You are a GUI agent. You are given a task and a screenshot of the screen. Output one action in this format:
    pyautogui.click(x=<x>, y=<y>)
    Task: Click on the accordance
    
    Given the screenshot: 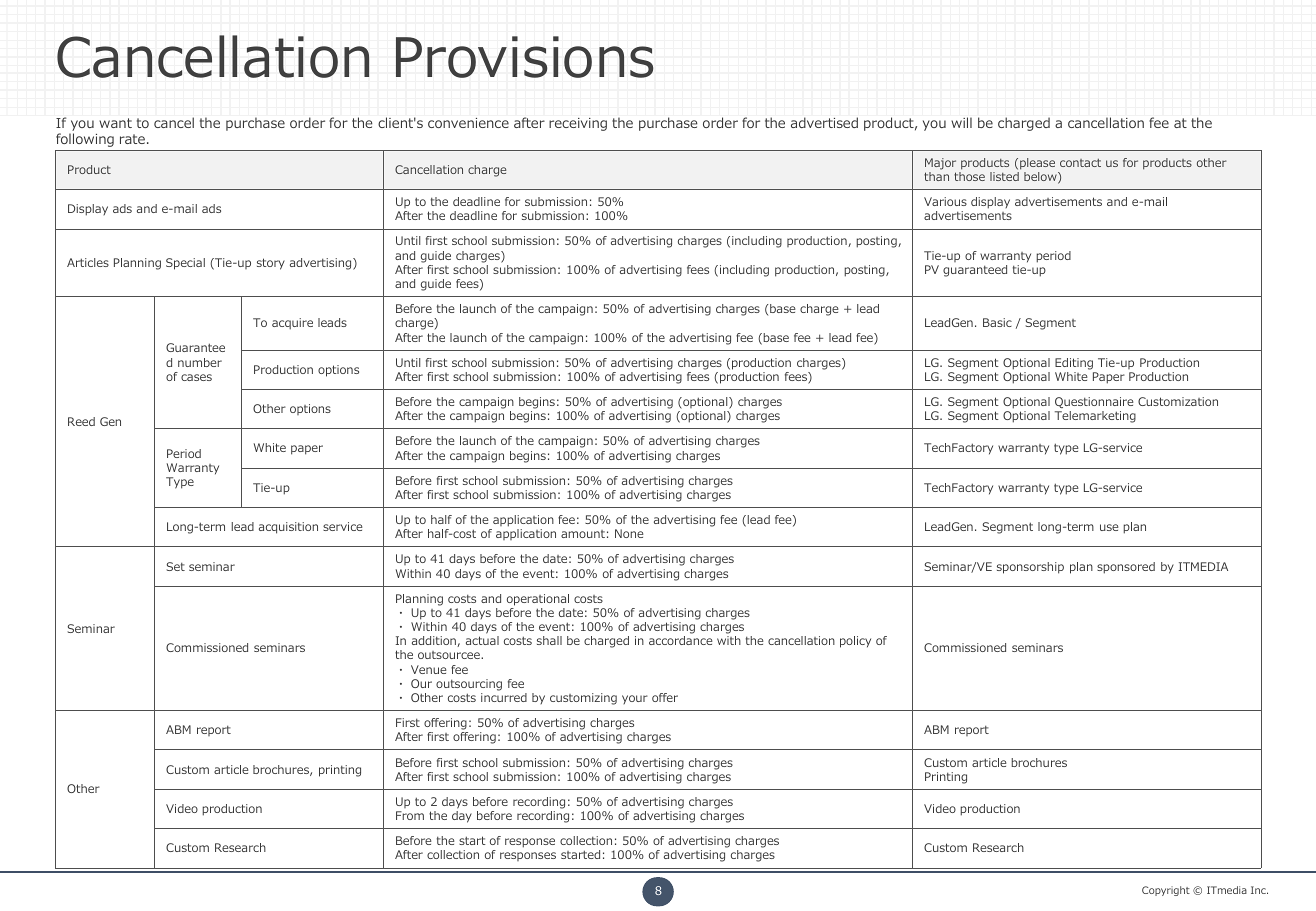 What is the action you would take?
    pyautogui.click(x=681, y=640)
